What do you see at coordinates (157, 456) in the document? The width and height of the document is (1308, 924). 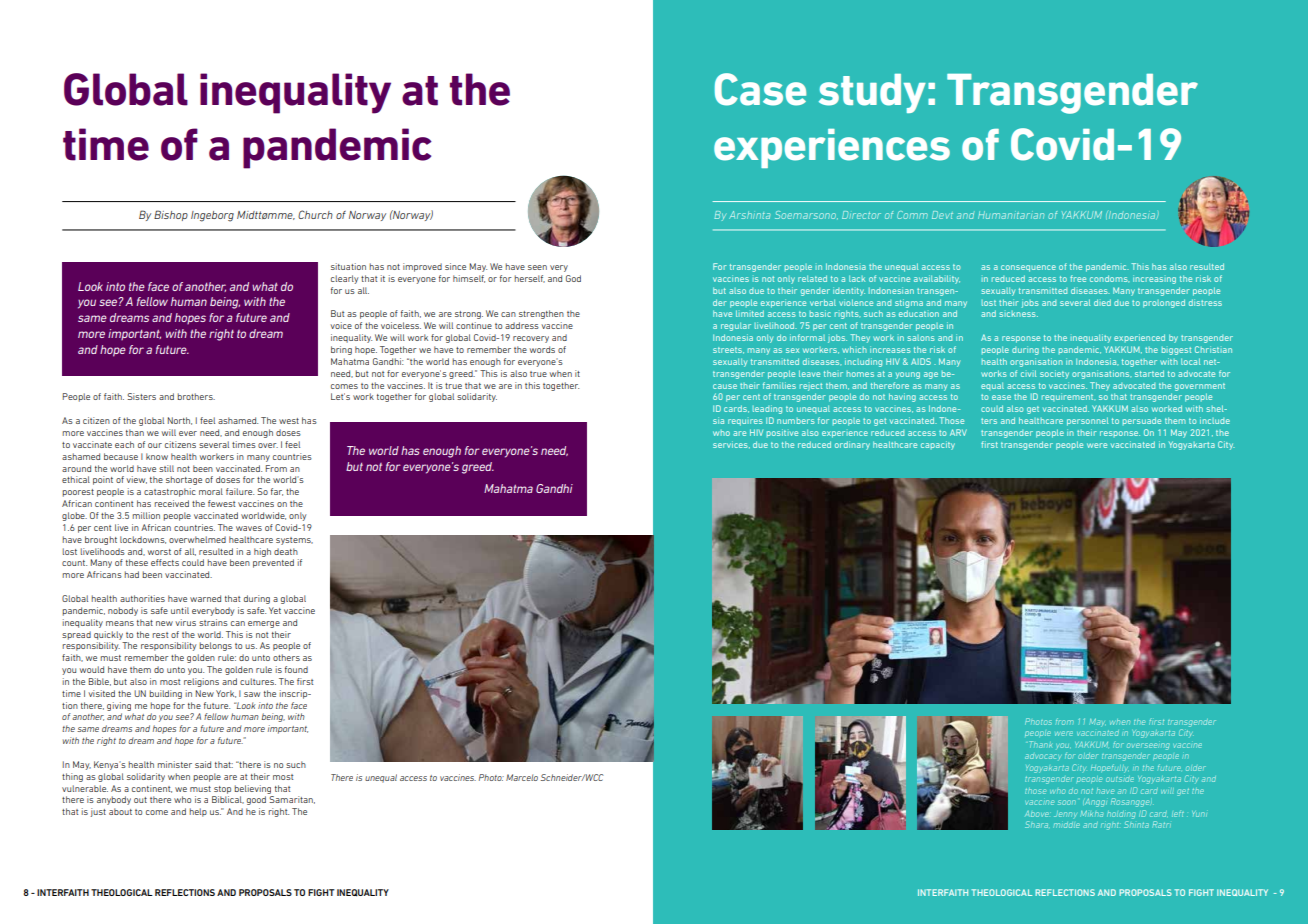 I see `know` at bounding box center [157, 456].
